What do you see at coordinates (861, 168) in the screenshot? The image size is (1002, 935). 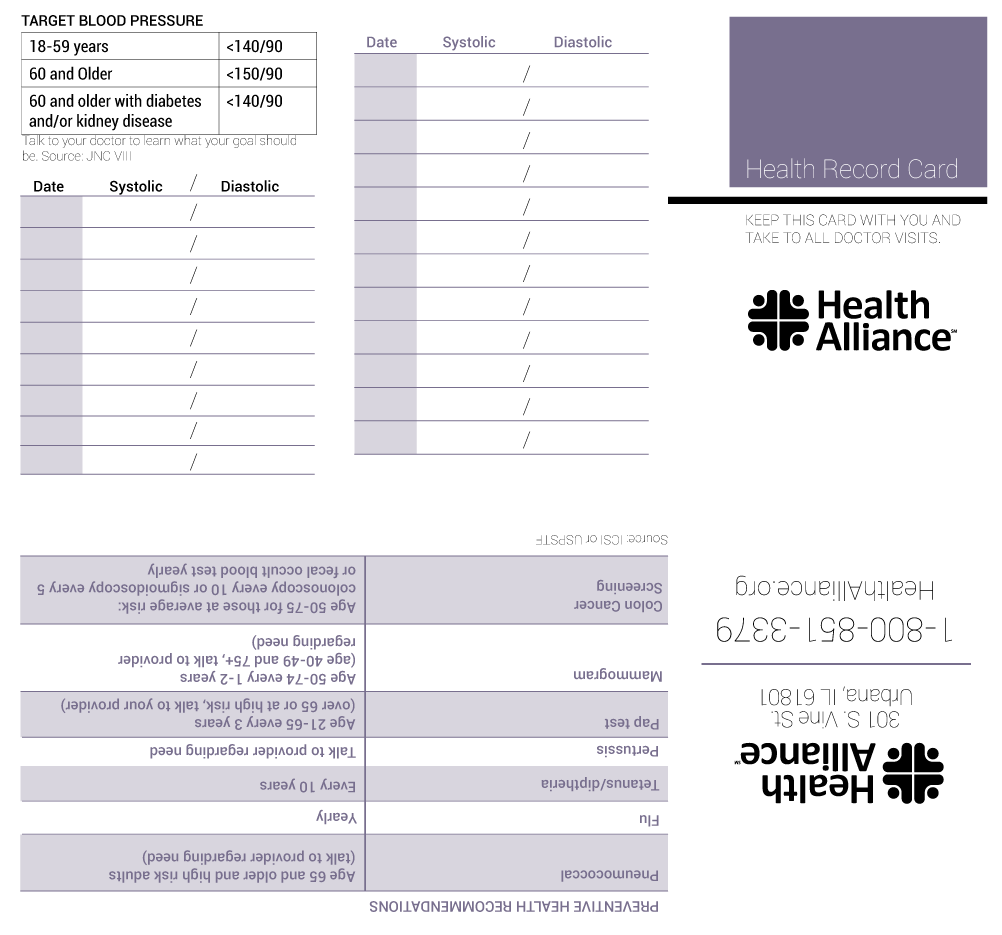 I see `Record` at bounding box center [861, 168].
